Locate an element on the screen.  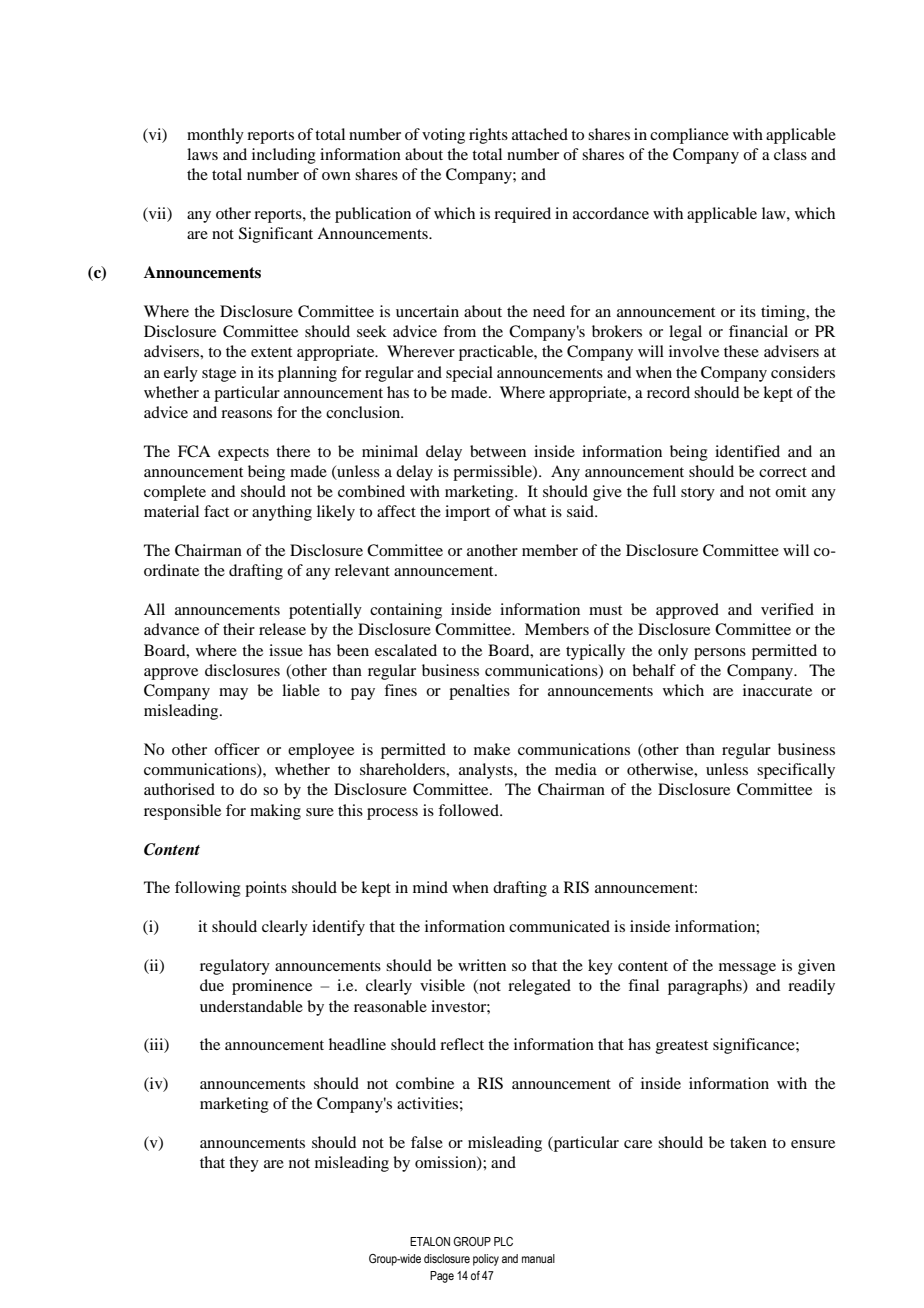
including is located at coordinates (284, 156).
